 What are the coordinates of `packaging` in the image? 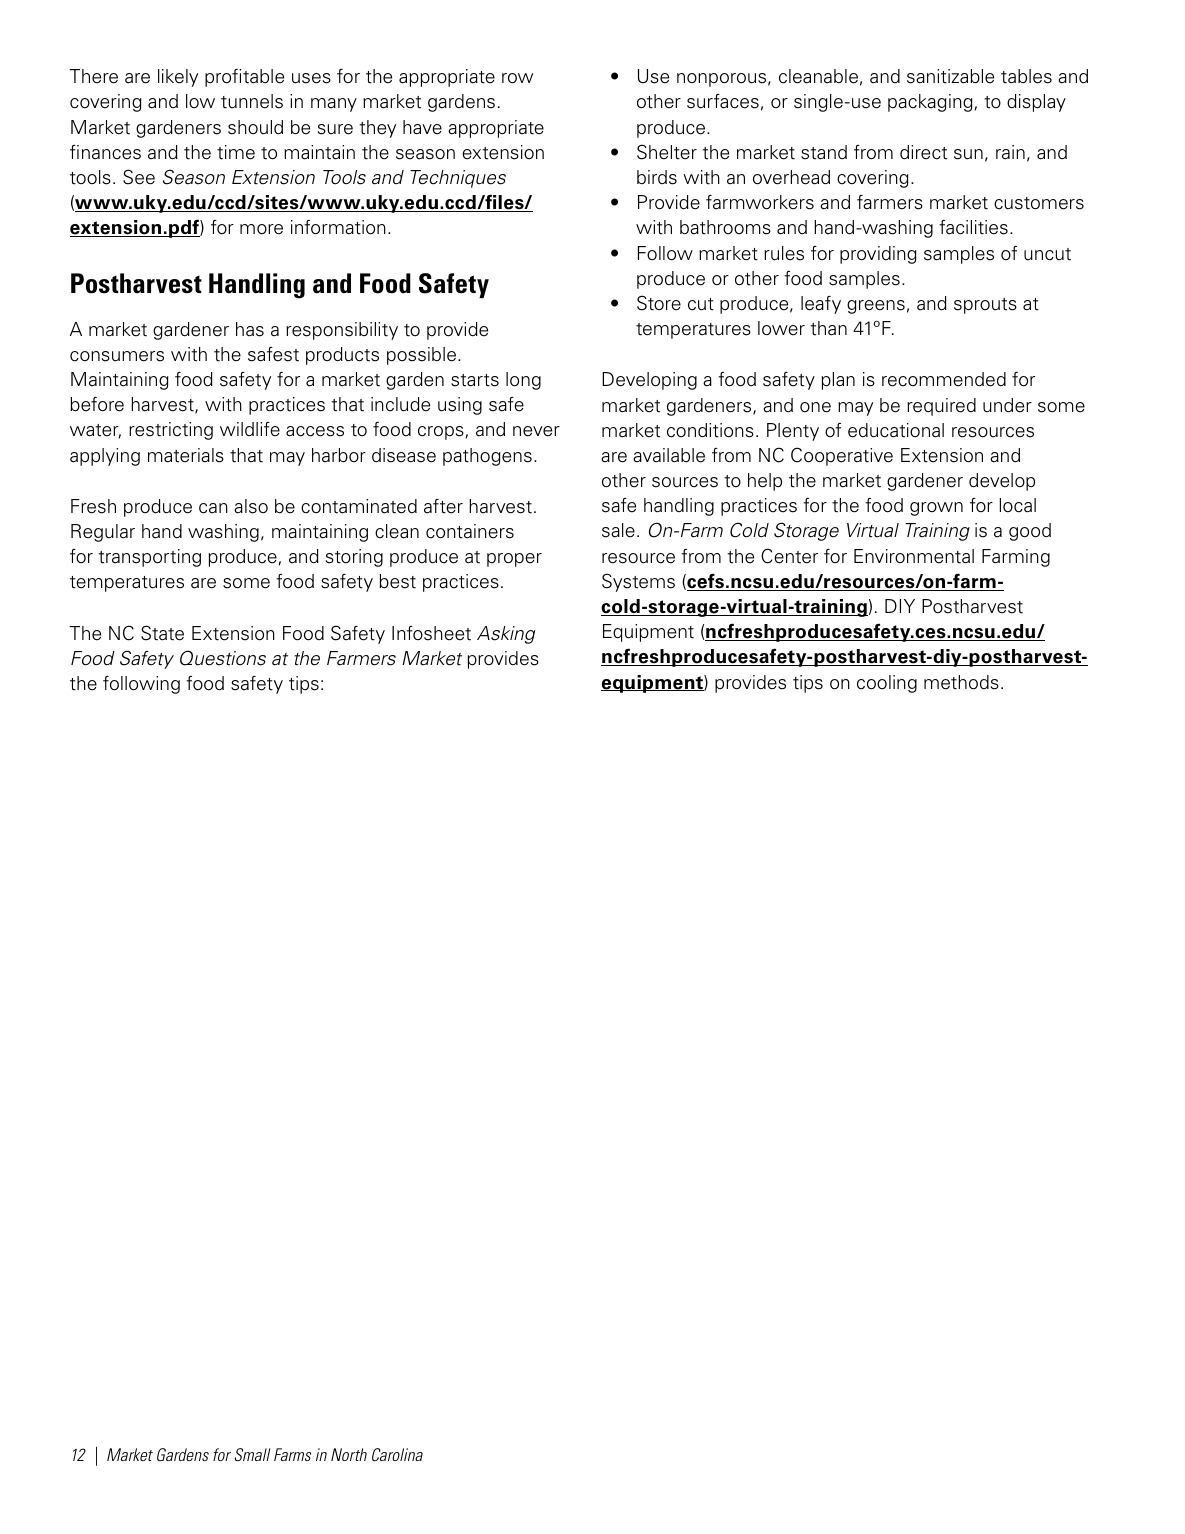 It's located at (930, 103).
